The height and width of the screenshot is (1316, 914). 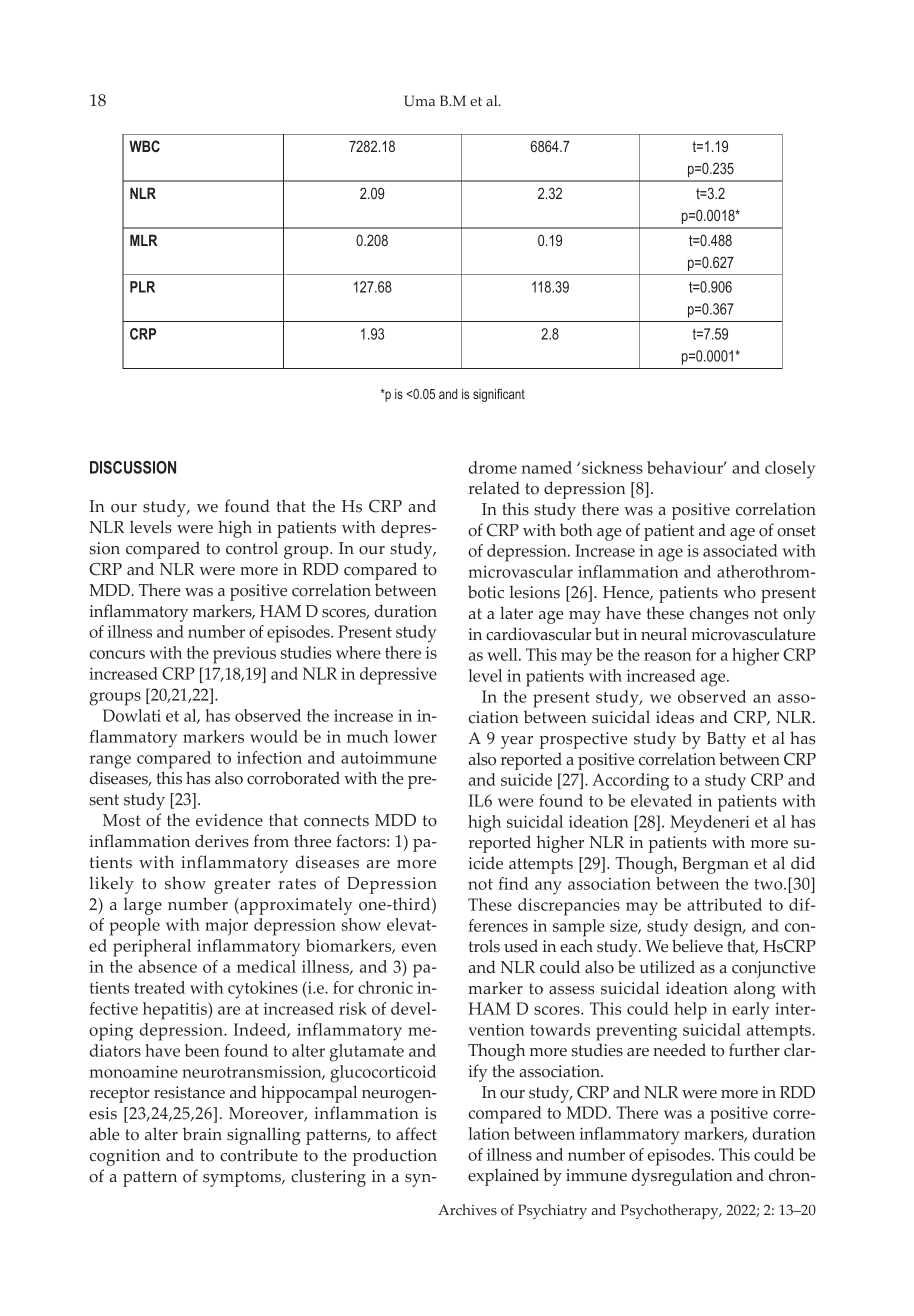 What do you see at coordinates (668, 656) in the screenshot?
I see `reason` at bounding box center [668, 656].
